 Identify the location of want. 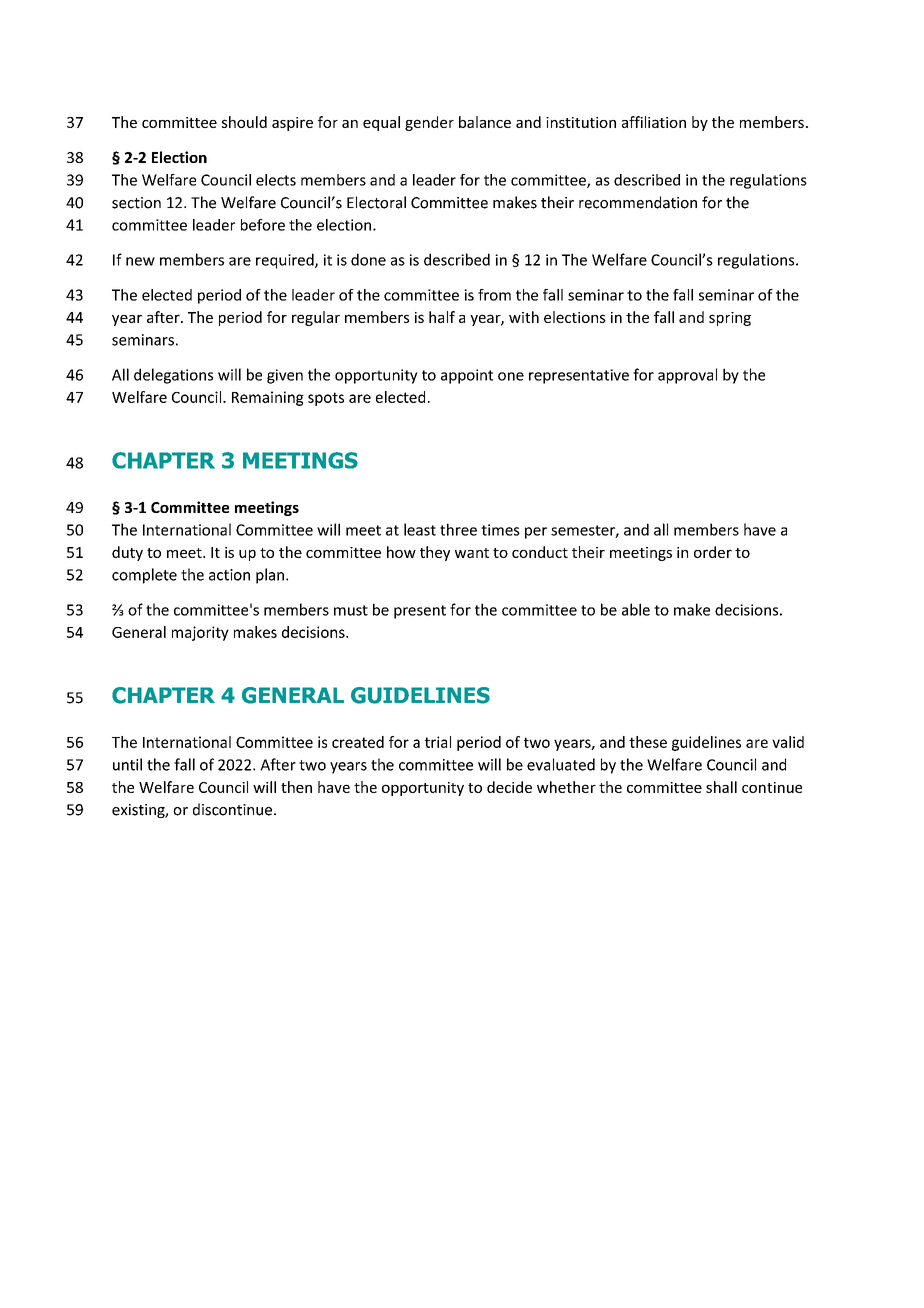
(472, 553).
